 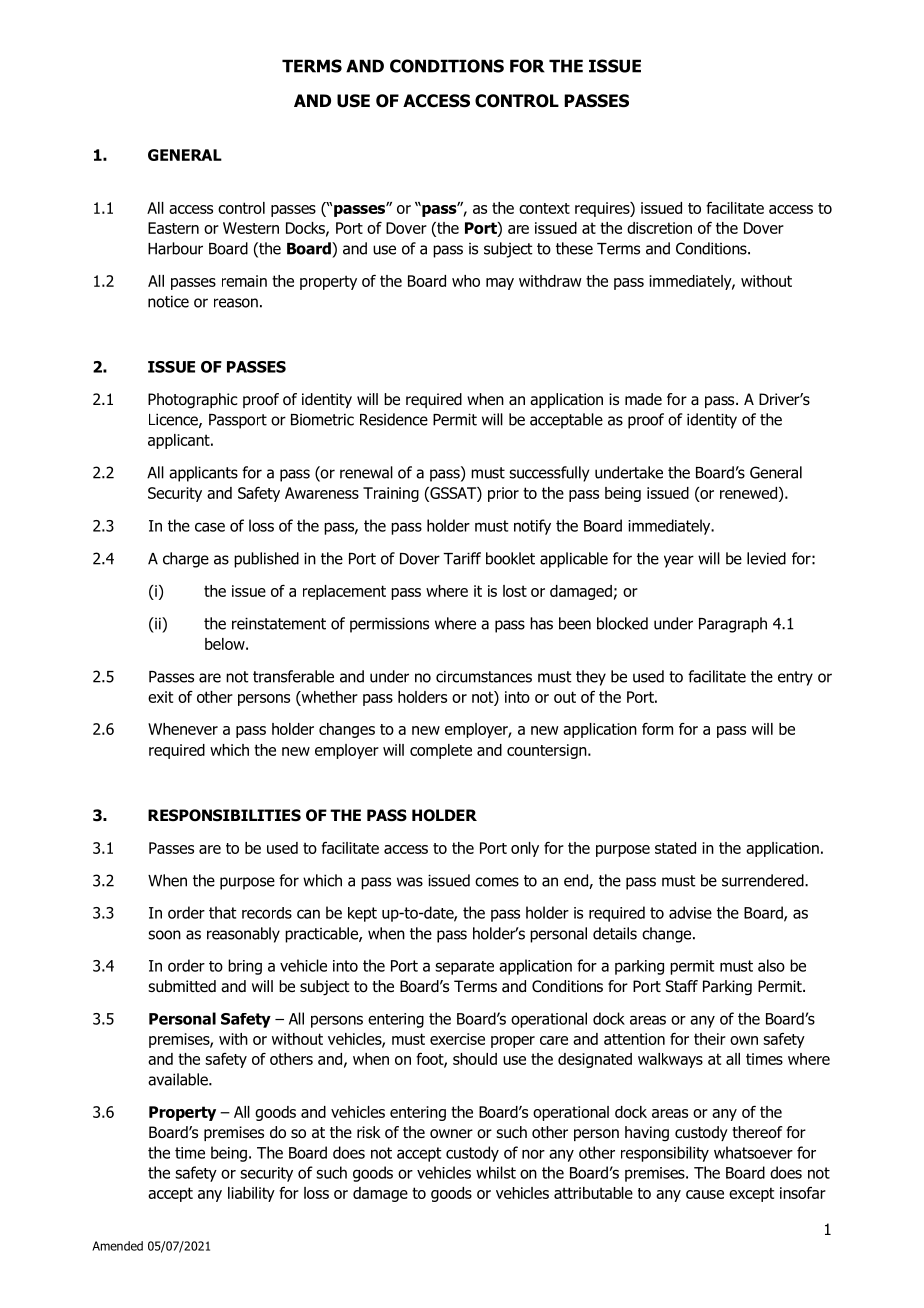 What do you see at coordinates (682, 986) in the screenshot?
I see `Staff` at bounding box center [682, 986].
